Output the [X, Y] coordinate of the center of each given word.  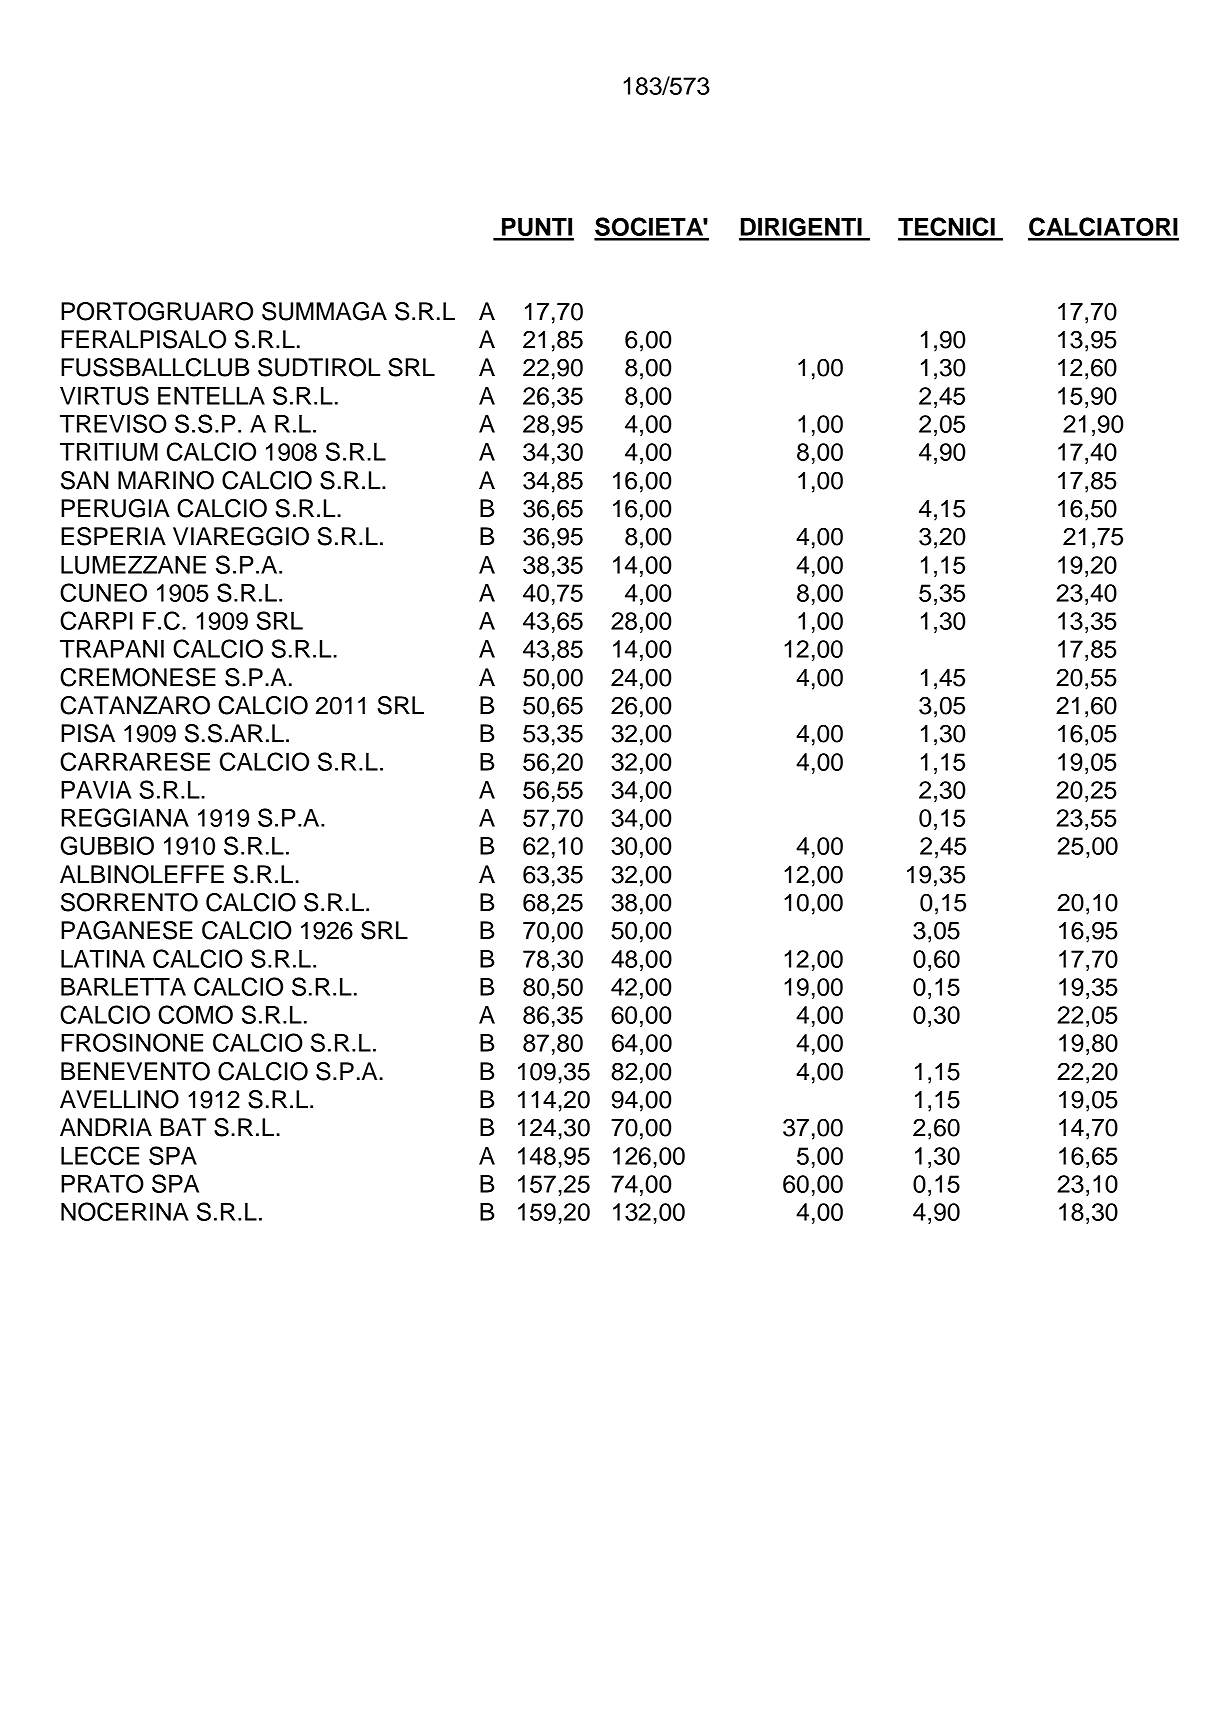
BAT [183, 1127]
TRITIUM [109, 452]
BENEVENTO [135, 1071]
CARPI [96, 620]
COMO [195, 1014]
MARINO [166, 480]
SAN [84, 480]
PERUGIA [115, 508]
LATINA [103, 959]
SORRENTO [129, 902]
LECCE [100, 1155]
